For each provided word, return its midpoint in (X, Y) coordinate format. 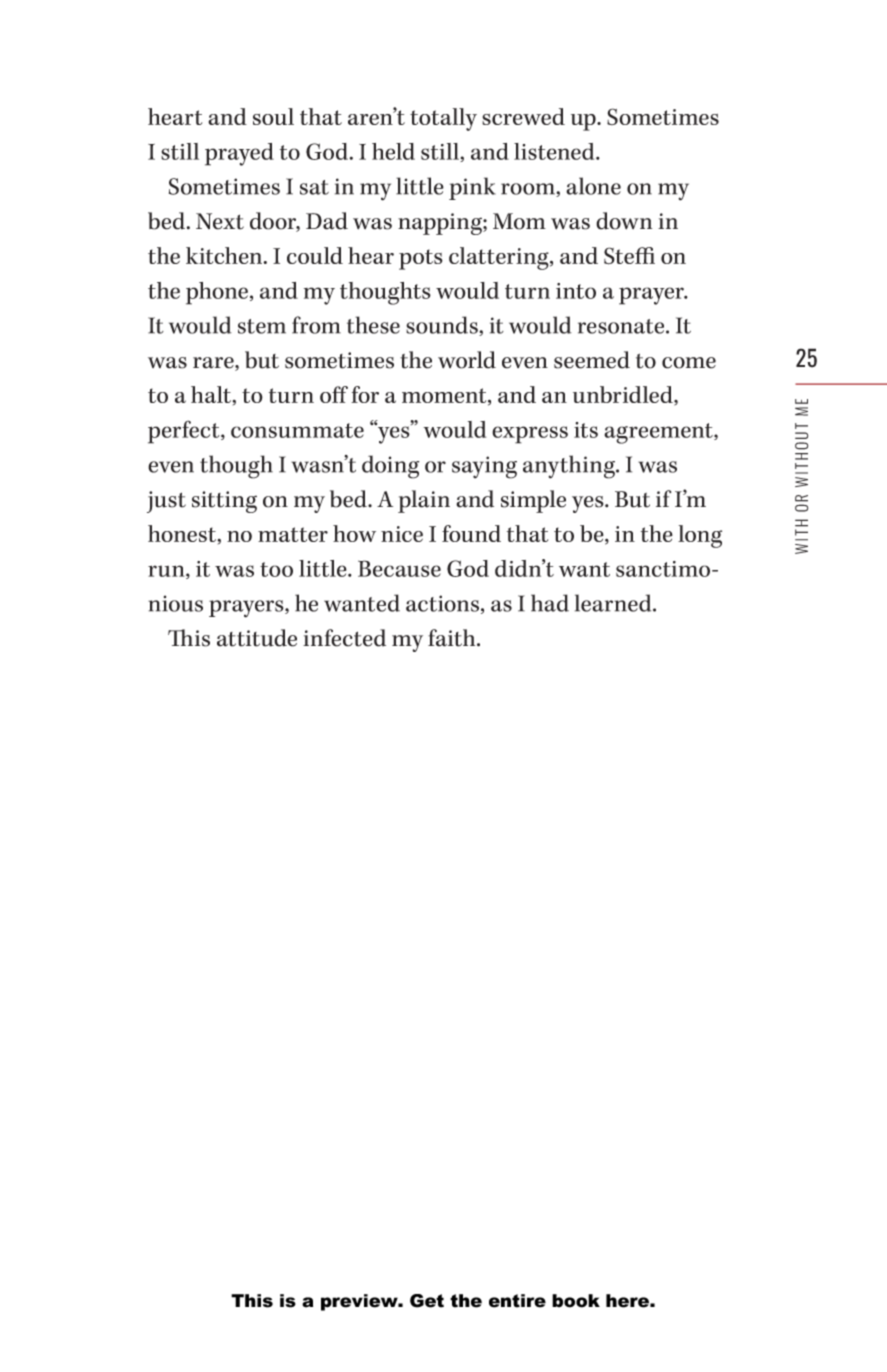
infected (344, 638)
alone (593, 186)
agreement (659, 433)
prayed (239, 154)
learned (614, 603)
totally (443, 119)
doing (390, 467)
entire (517, 1301)
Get (427, 1301)
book (576, 1301)
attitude (257, 638)
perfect (185, 432)
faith (453, 638)
